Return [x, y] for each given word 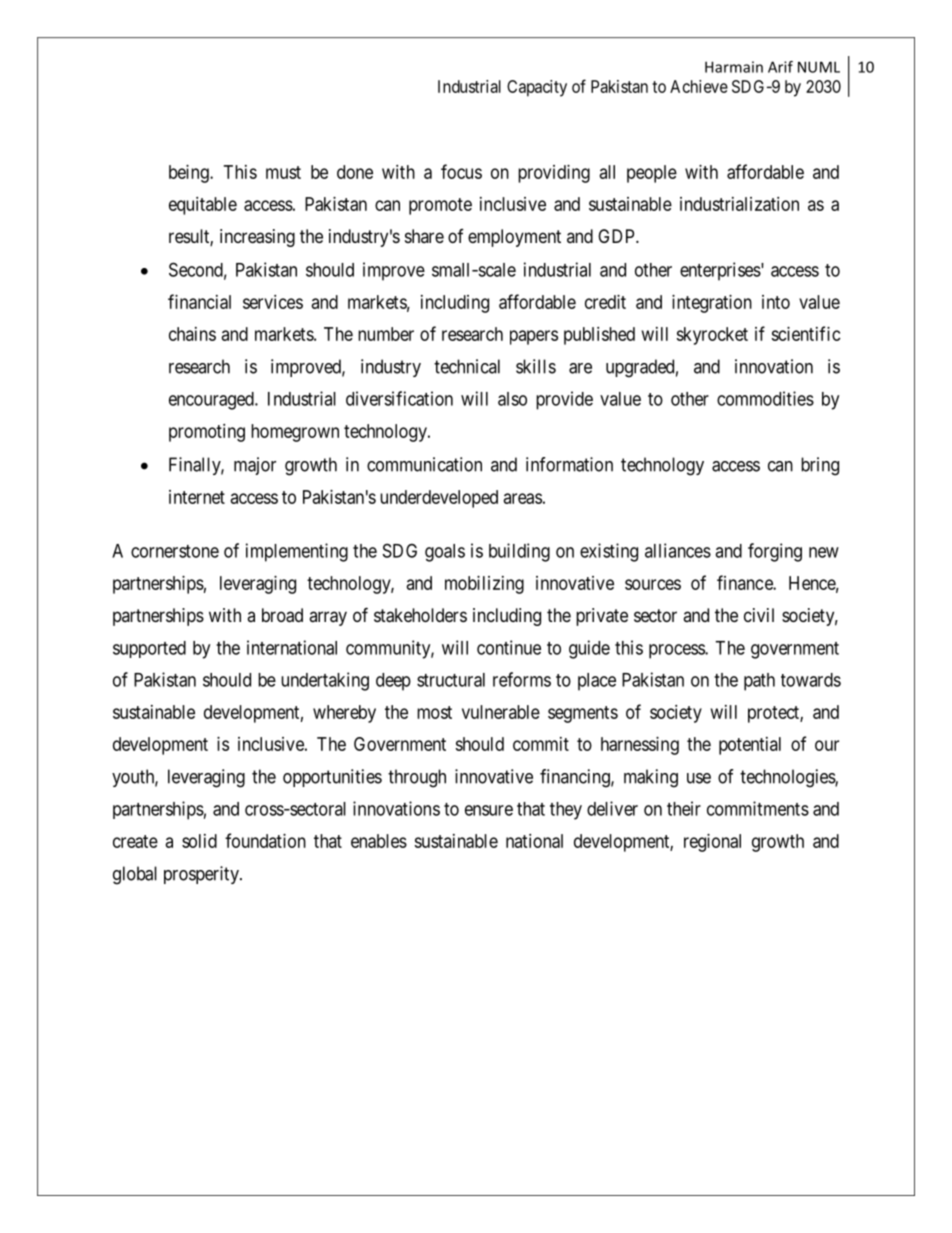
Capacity [537, 88]
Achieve [699, 86]
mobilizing [484, 585]
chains [192, 334]
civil [759, 615]
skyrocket [712, 336]
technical [467, 366]
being [190, 174]
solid [199, 841]
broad [282, 615]
